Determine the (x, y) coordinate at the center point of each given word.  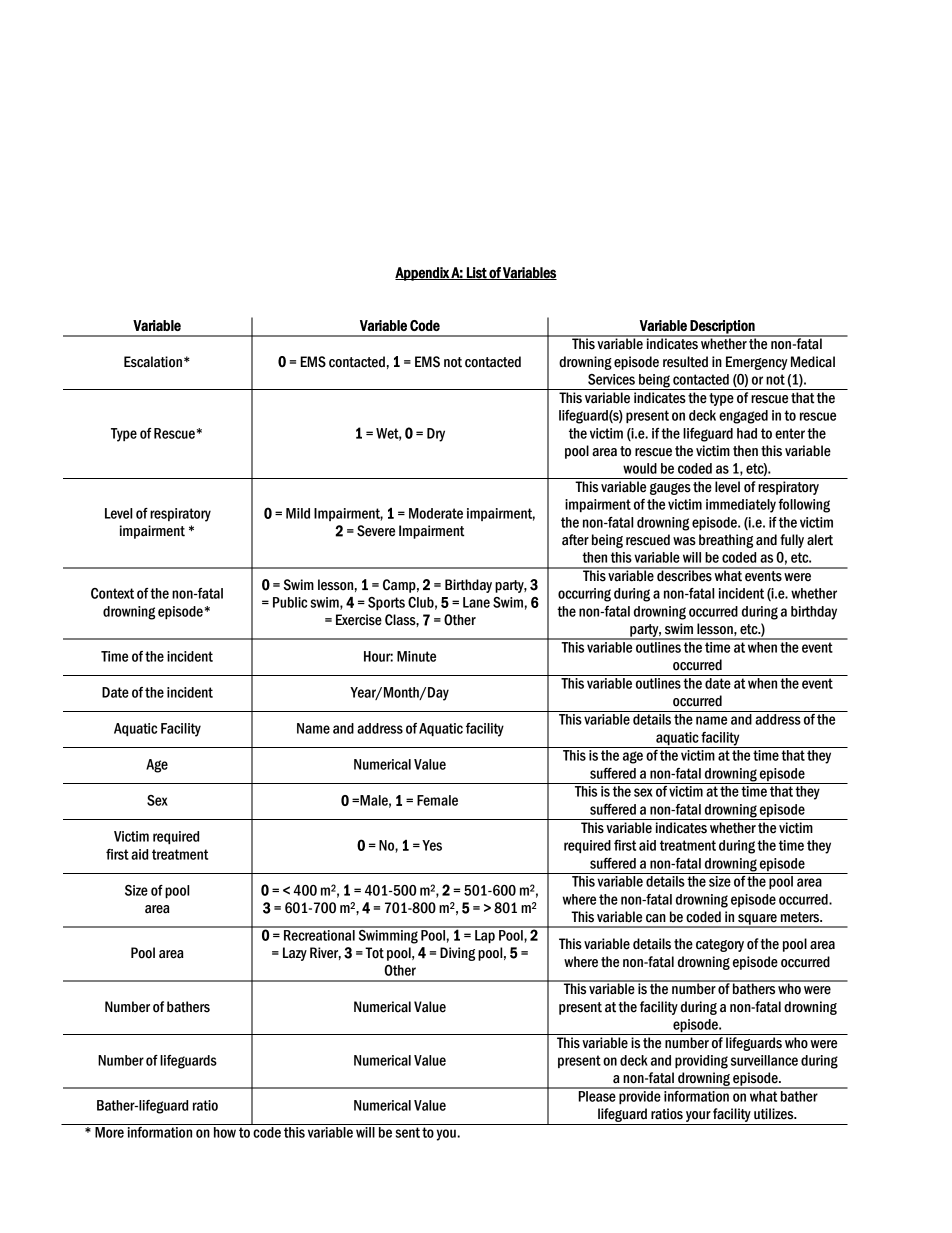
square (757, 920)
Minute (416, 656)
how (225, 1132)
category (720, 945)
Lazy (295, 954)
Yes (432, 845)
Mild (298, 513)
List (477, 273)
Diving (457, 954)
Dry (436, 435)
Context (112, 593)
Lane (476, 602)
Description (722, 328)
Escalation (153, 362)
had (747, 433)
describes (684, 575)
